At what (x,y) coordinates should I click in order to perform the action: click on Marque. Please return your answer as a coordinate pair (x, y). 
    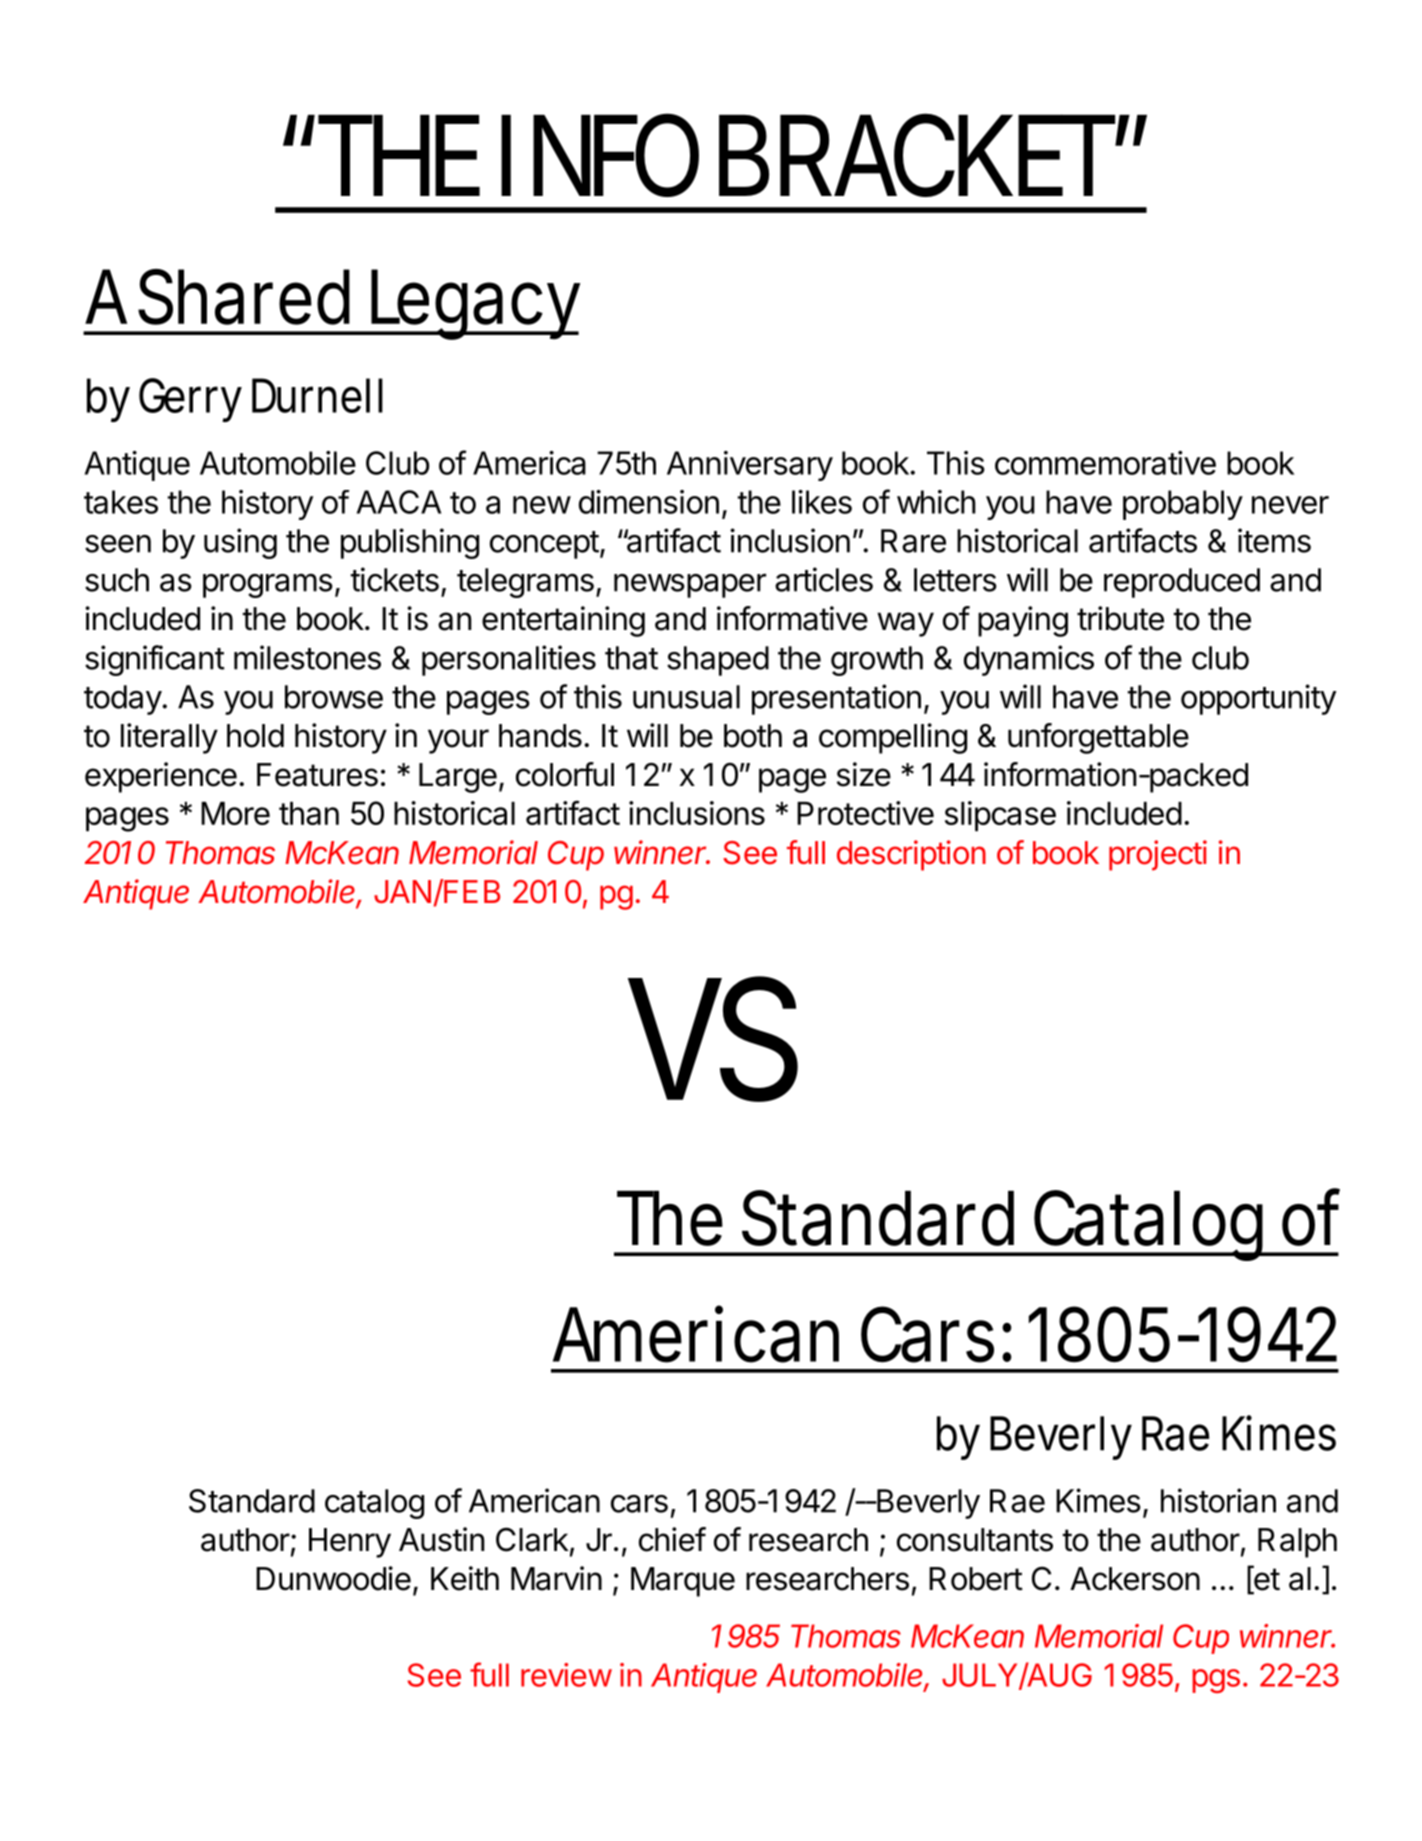
    Looking at the image, I should click on (683, 1582).
